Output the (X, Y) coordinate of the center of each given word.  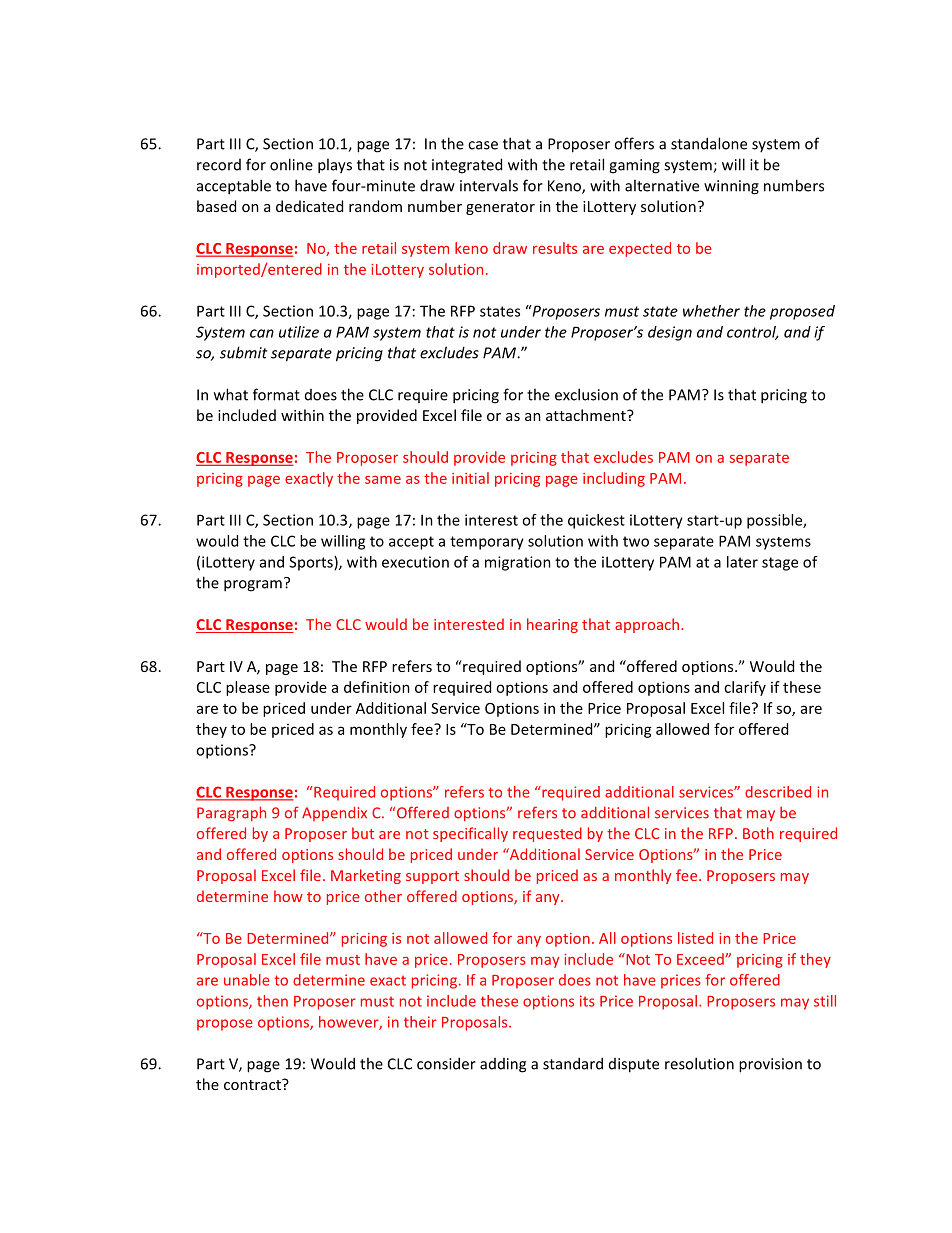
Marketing (366, 876)
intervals (489, 185)
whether (711, 311)
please (248, 688)
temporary (487, 543)
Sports (312, 563)
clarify (745, 688)
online (291, 164)
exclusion (586, 394)
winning (731, 187)
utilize (299, 332)
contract (253, 1084)
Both (758, 833)
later (742, 562)
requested (547, 834)
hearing (552, 625)
